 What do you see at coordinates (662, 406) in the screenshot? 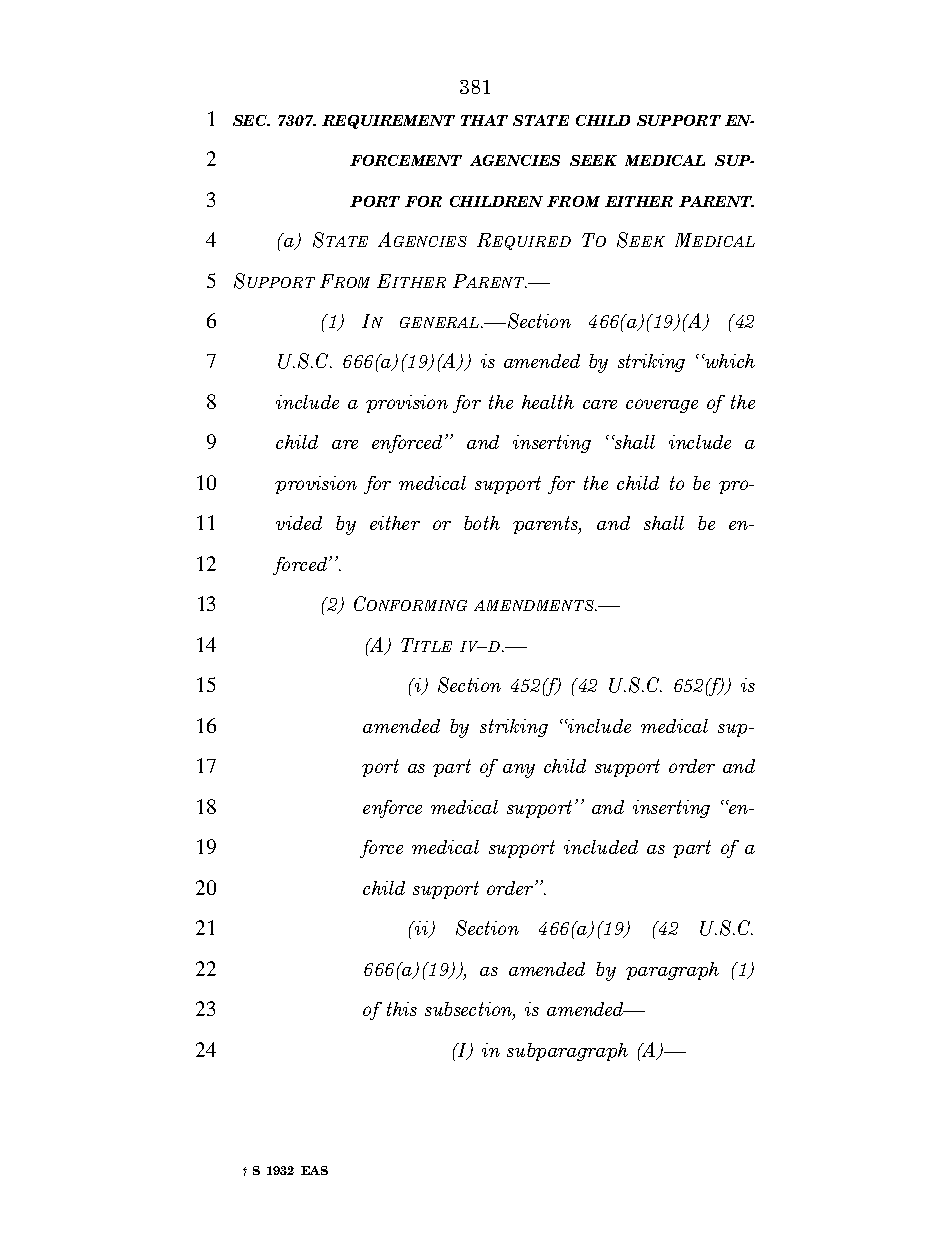
I see `coverage` at bounding box center [662, 406].
